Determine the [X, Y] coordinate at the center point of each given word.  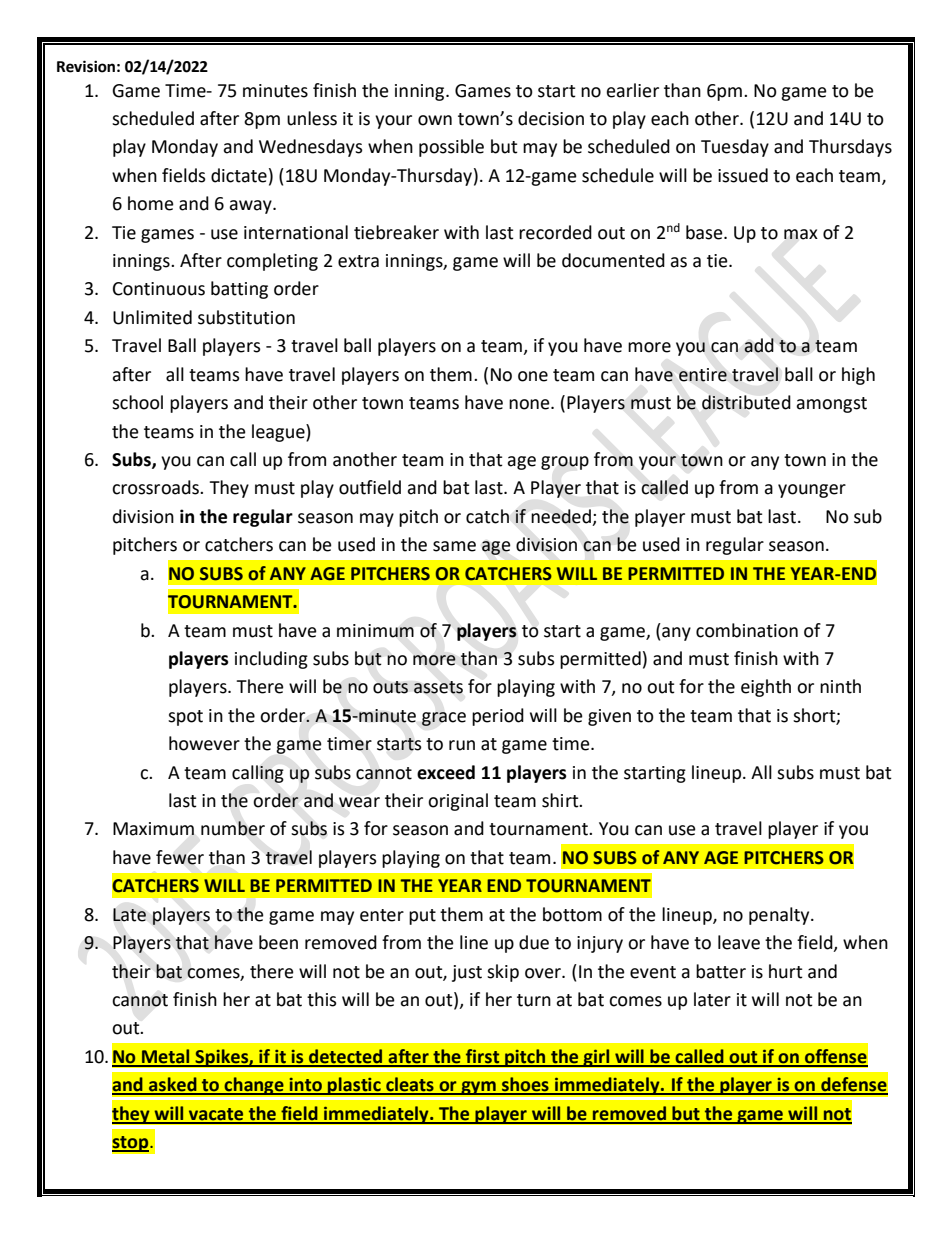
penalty [780, 916]
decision [551, 118]
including [271, 660]
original [458, 802]
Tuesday [735, 148]
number [233, 828]
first [483, 1057]
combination [747, 630]
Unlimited [152, 317]
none [530, 404]
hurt [786, 971]
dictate [239, 175]
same [454, 546]
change [254, 1086]
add [759, 345]
